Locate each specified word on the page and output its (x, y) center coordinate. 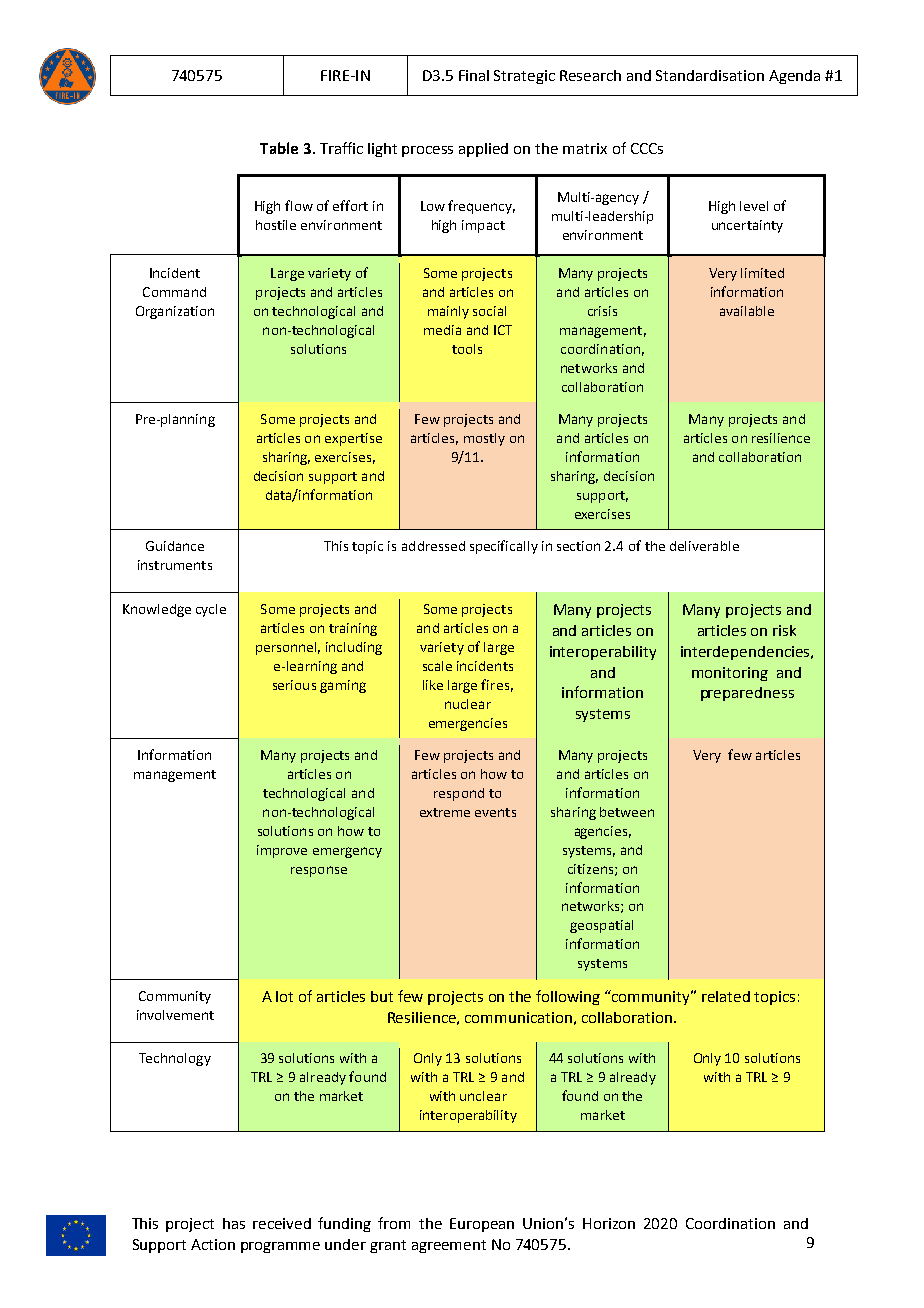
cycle (211, 610)
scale (437, 666)
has (234, 1223)
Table (279, 148)
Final (474, 75)
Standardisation (710, 75)
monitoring (730, 674)
